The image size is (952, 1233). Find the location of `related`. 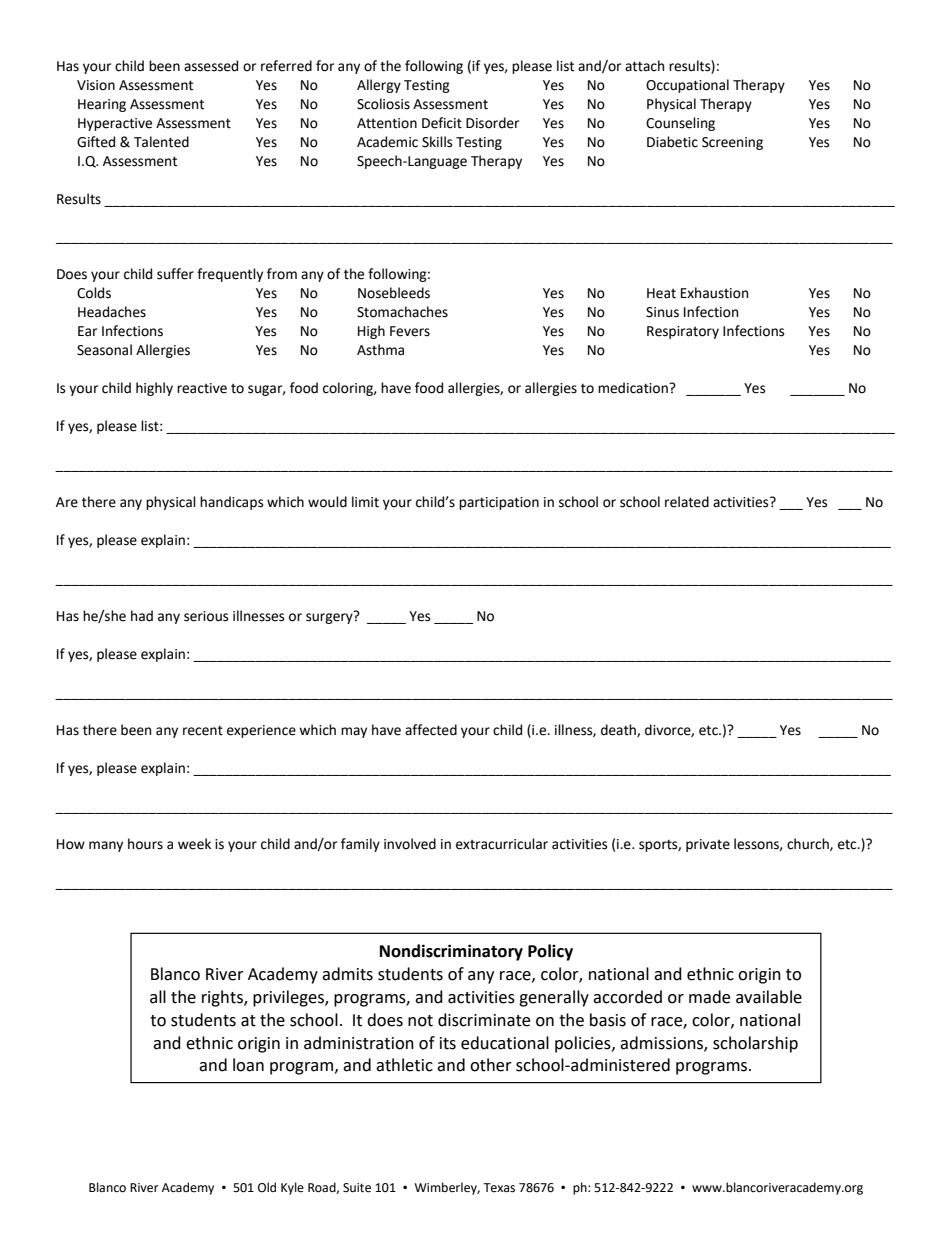

related is located at coordinates (687, 502).
